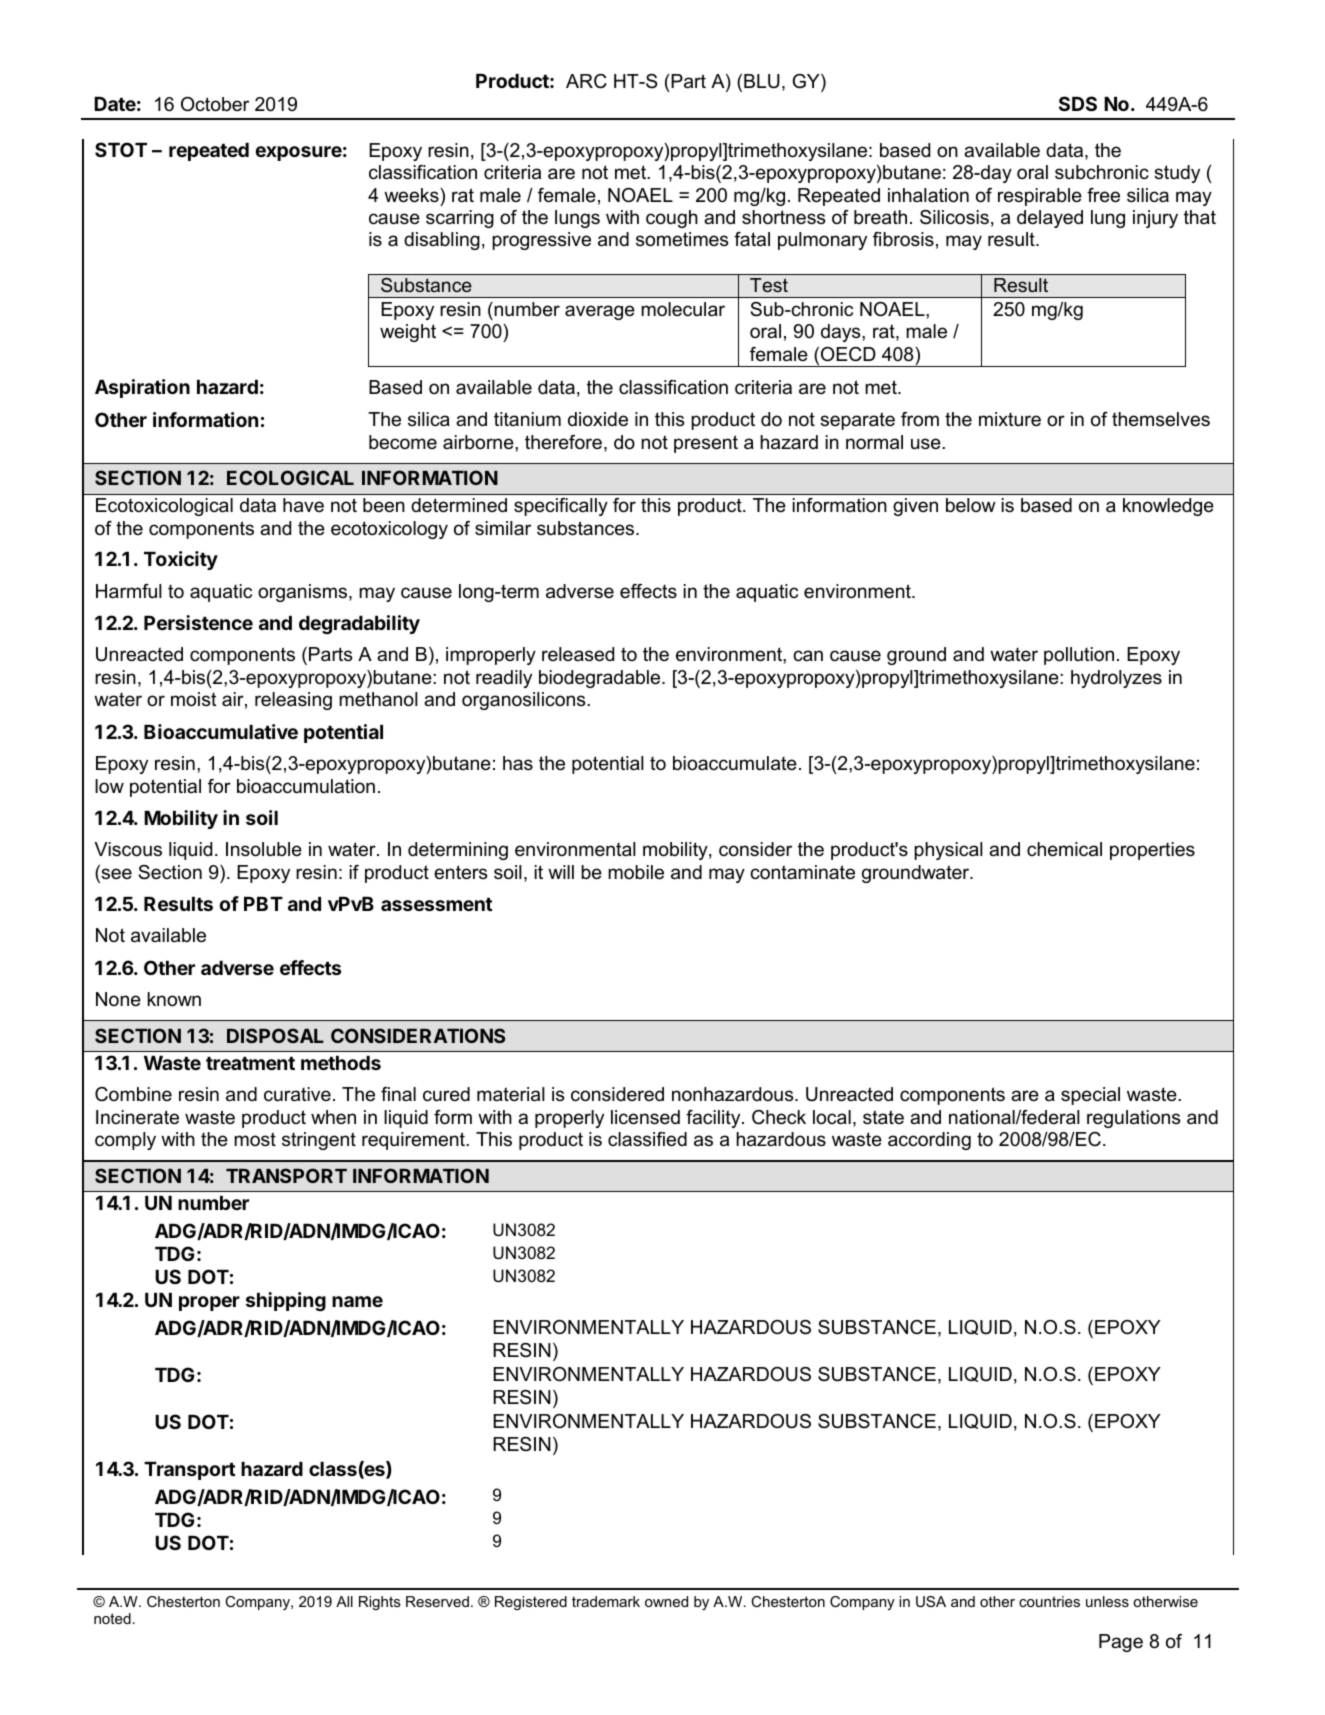 The height and width of the screenshot is (1715, 1325). Describe the element at coordinates (1078, 103) in the screenshot. I see `SDS` at that location.
